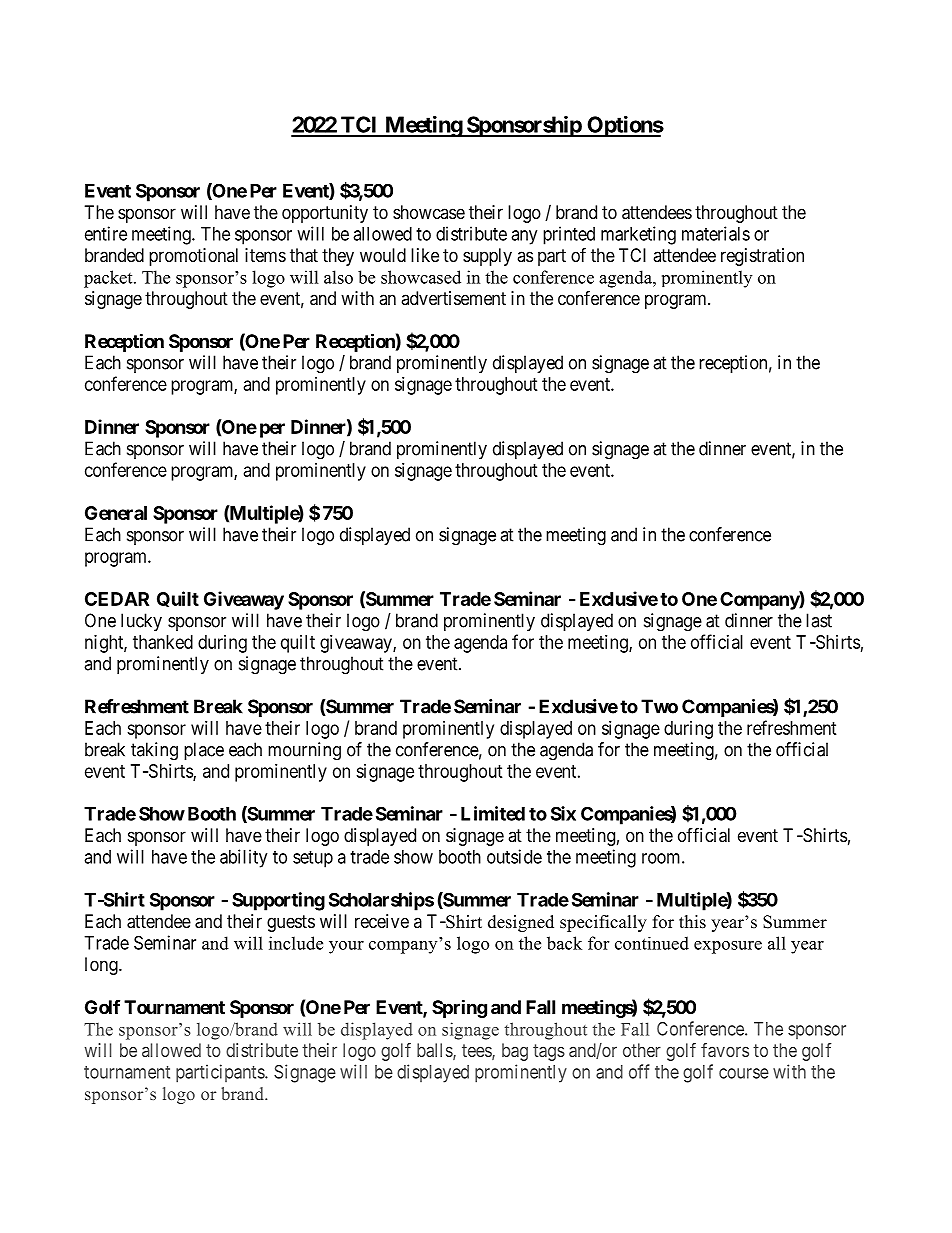 This image has width=952, height=1233. I want to click on materials, so click(716, 233).
